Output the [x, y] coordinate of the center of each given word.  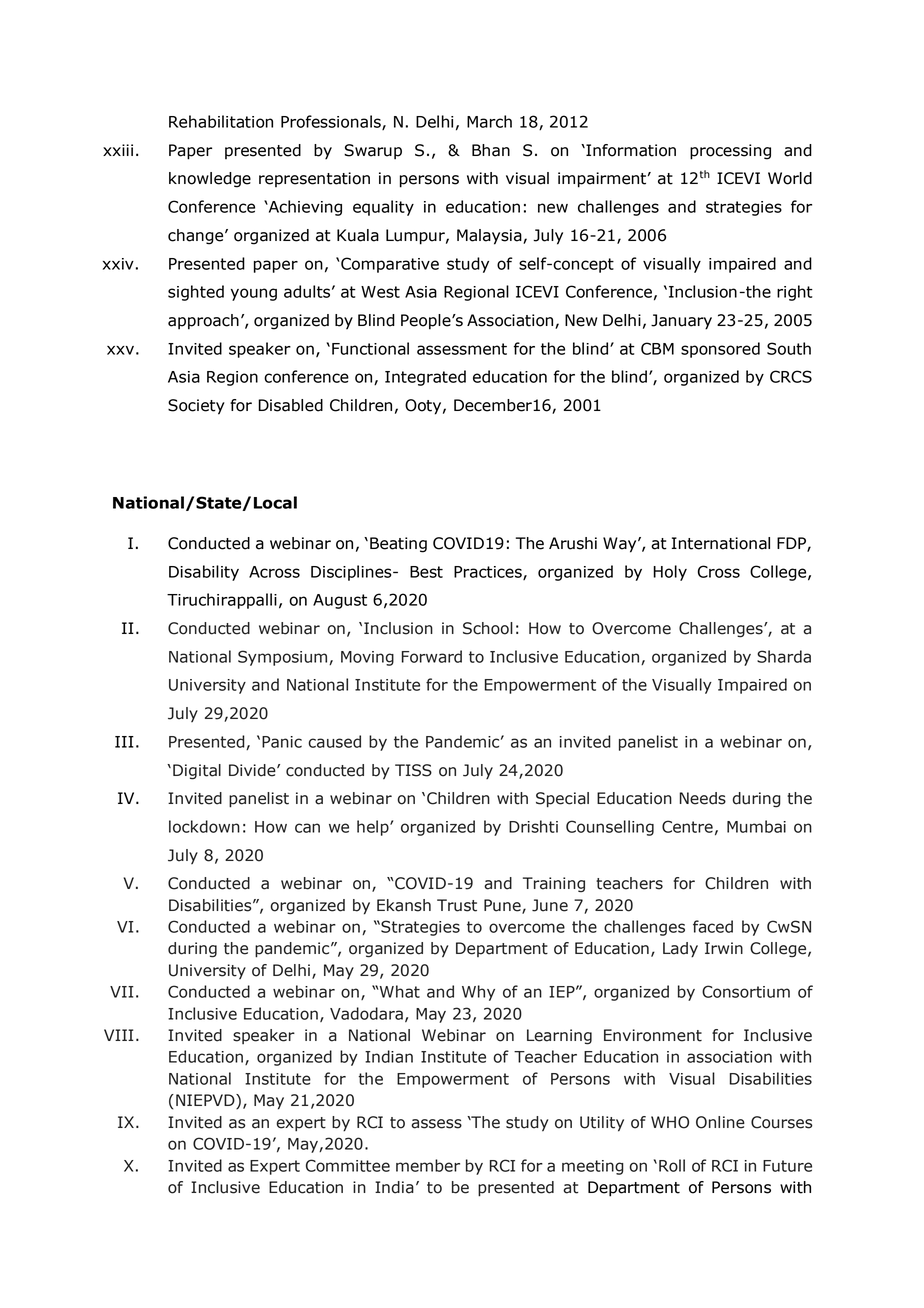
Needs [703, 798]
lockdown [204, 826]
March [489, 121]
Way [621, 545]
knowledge [210, 180]
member [428, 1165]
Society [196, 407]
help [374, 828]
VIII [119, 1035]
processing [730, 152]
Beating [398, 545]
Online [720, 1122]
